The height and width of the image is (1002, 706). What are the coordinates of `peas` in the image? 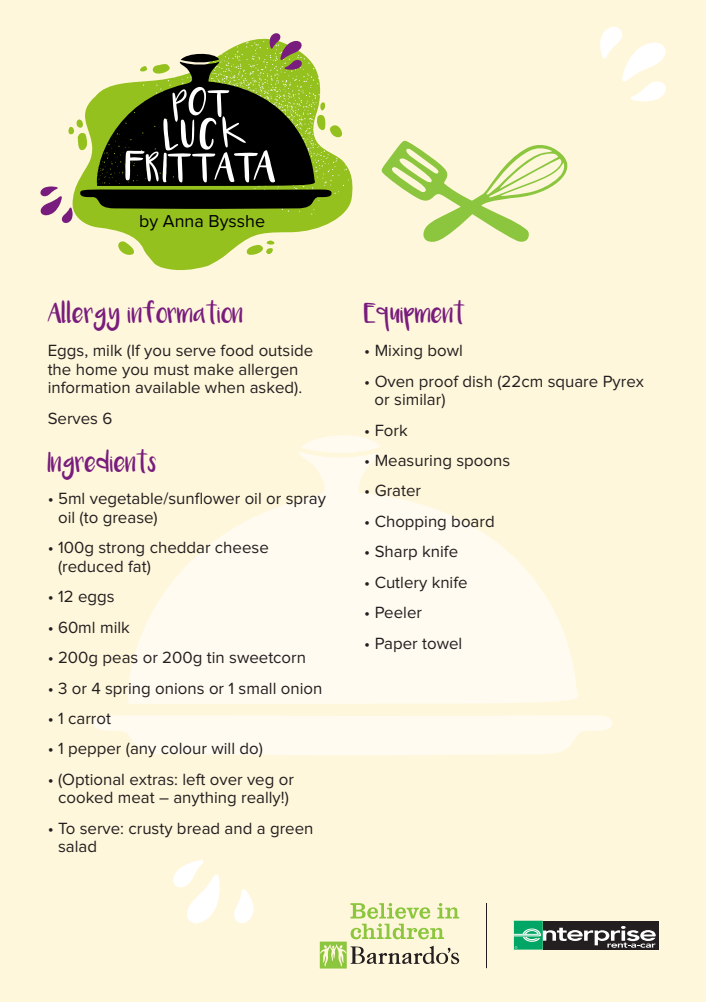 It's located at (120, 660).
